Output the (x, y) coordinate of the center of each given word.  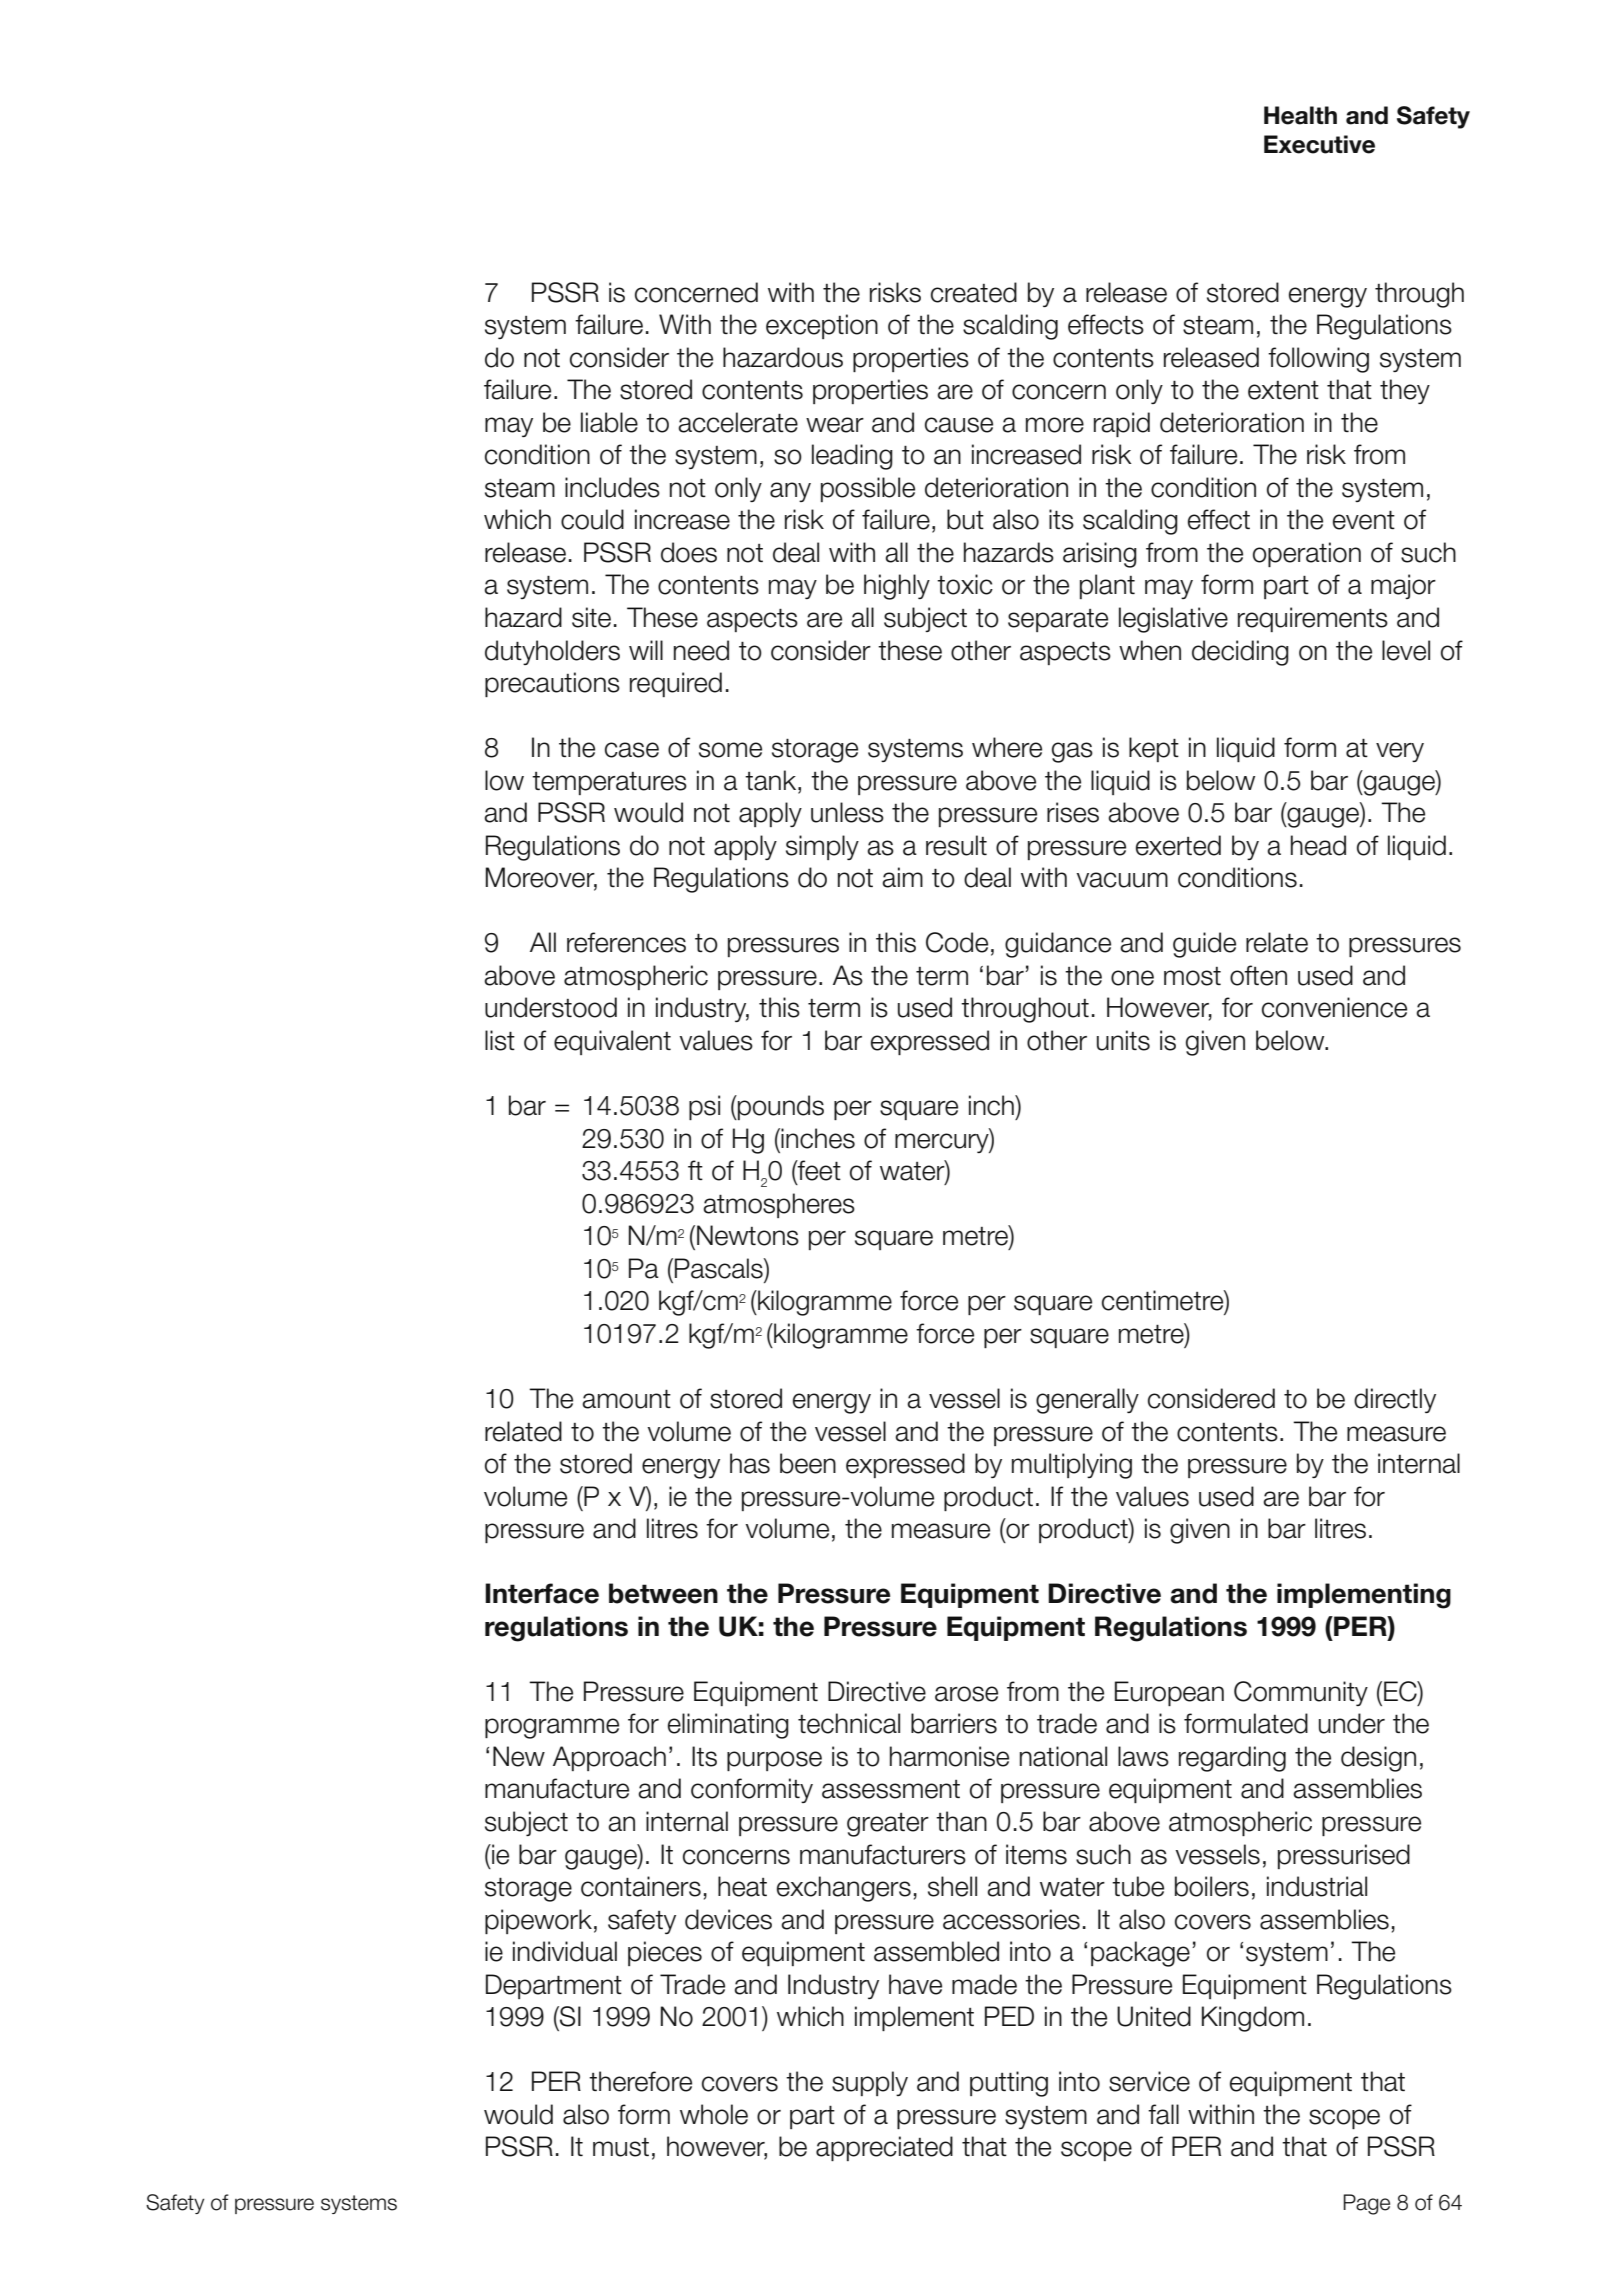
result (956, 845)
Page (1366, 2204)
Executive (1319, 144)
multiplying (1072, 1466)
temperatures (609, 783)
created (974, 292)
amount (626, 1399)
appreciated (884, 2148)
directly (1395, 1400)
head (1318, 845)
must (621, 2147)
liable (609, 422)
